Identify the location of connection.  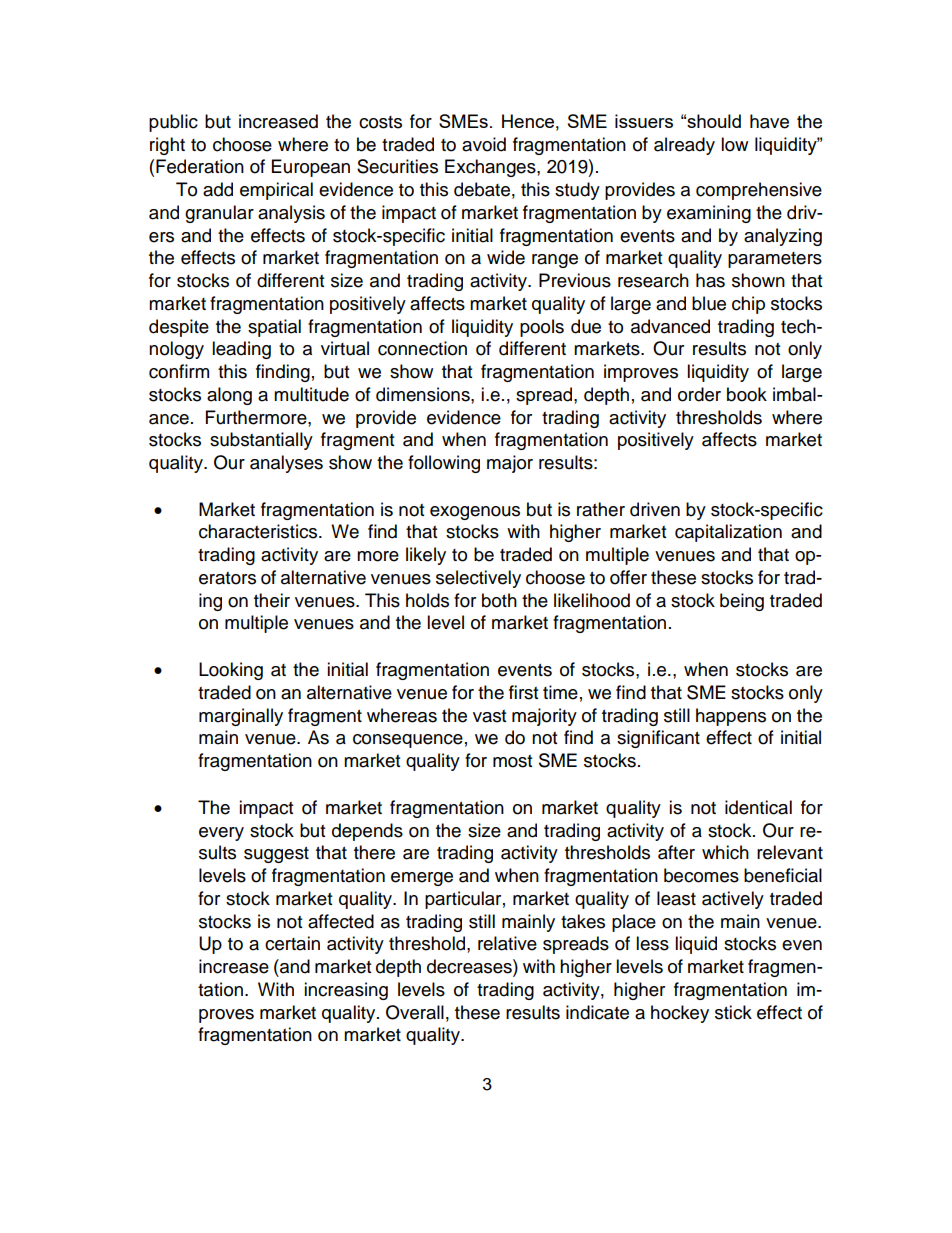
(422, 348).
